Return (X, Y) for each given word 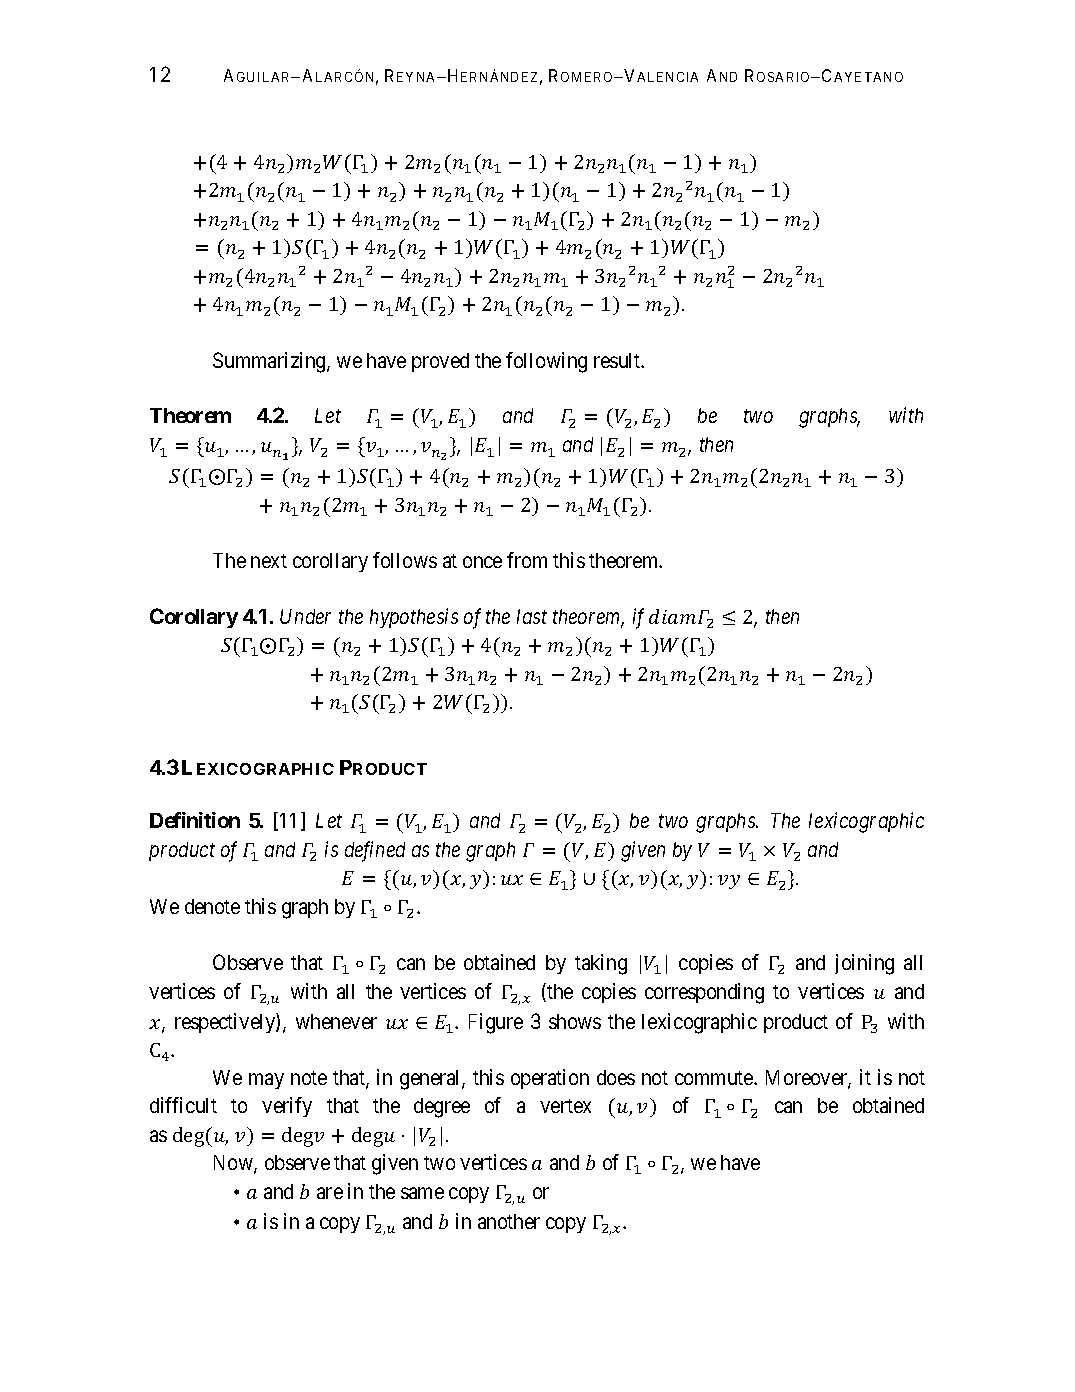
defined (375, 851)
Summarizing (270, 362)
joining (864, 964)
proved (440, 362)
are (330, 1193)
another (509, 1221)
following (546, 362)
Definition (195, 820)
